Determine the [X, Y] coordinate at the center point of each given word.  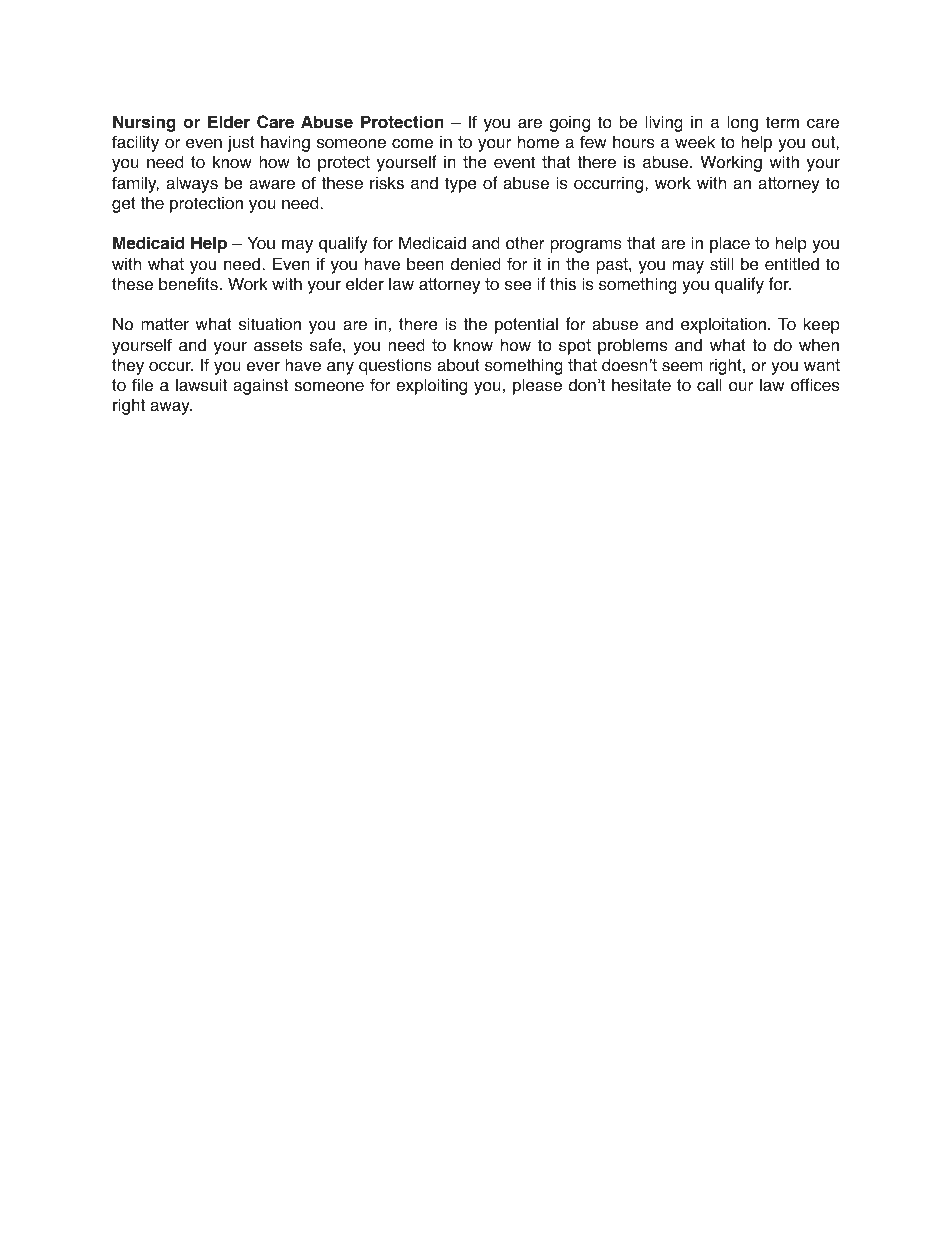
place [730, 244]
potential [526, 325]
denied [475, 264]
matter [165, 324]
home [538, 142]
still [721, 264]
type [461, 185]
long [742, 123]
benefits [188, 284]
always [192, 184]
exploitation [723, 325]
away [171, 408]
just [241, 143]
